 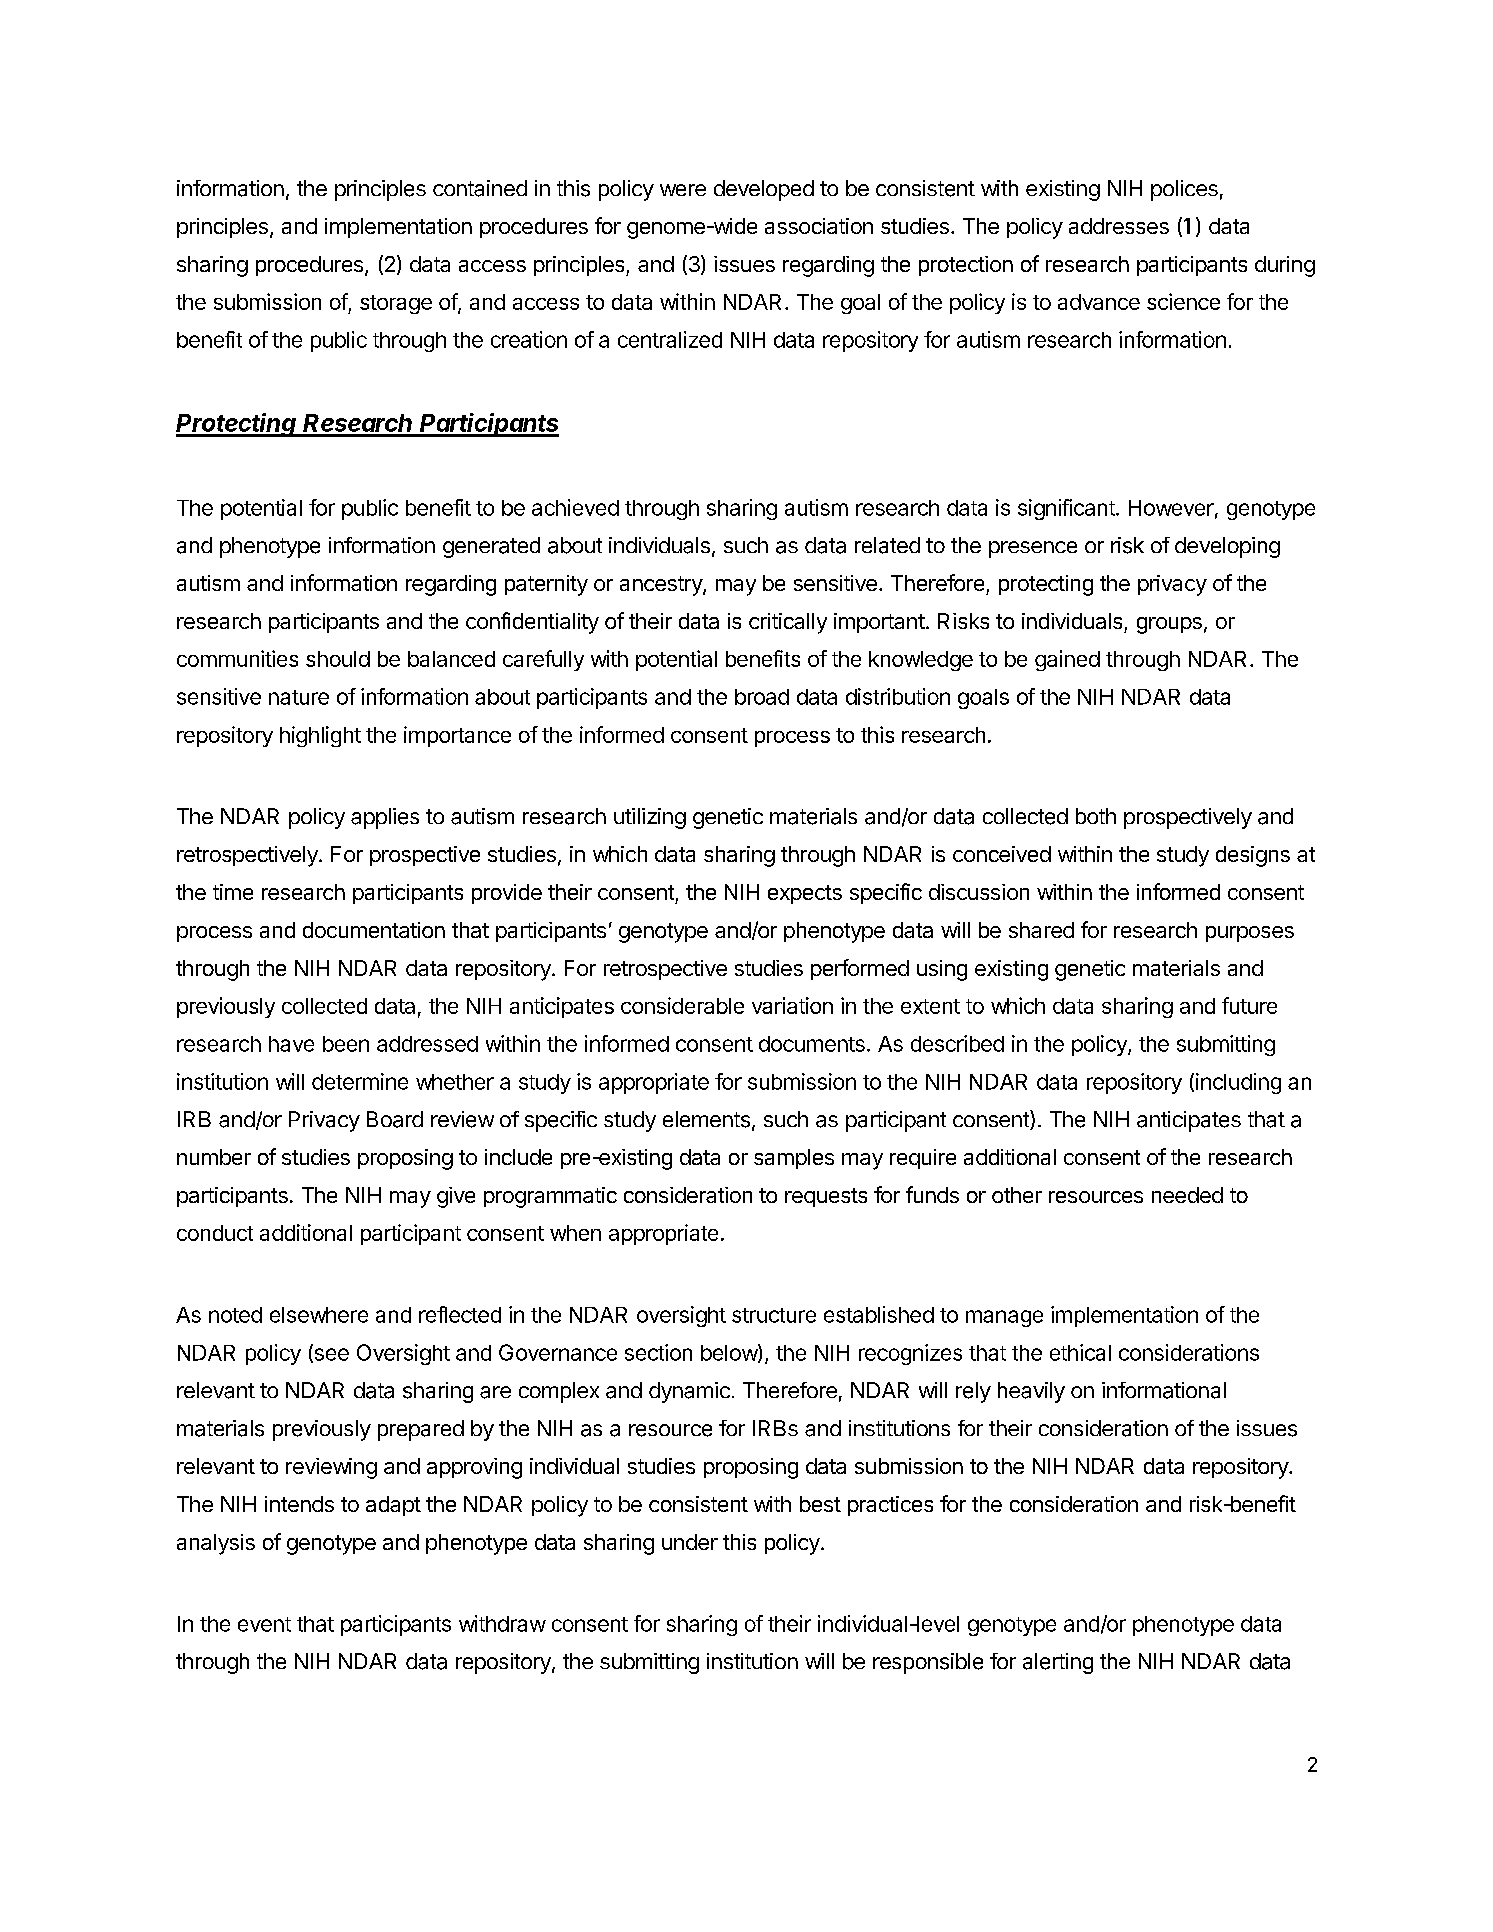 What do you see at coordinates (788, 623) in the image?
I see `critically` at bounding box center [788, 623].
